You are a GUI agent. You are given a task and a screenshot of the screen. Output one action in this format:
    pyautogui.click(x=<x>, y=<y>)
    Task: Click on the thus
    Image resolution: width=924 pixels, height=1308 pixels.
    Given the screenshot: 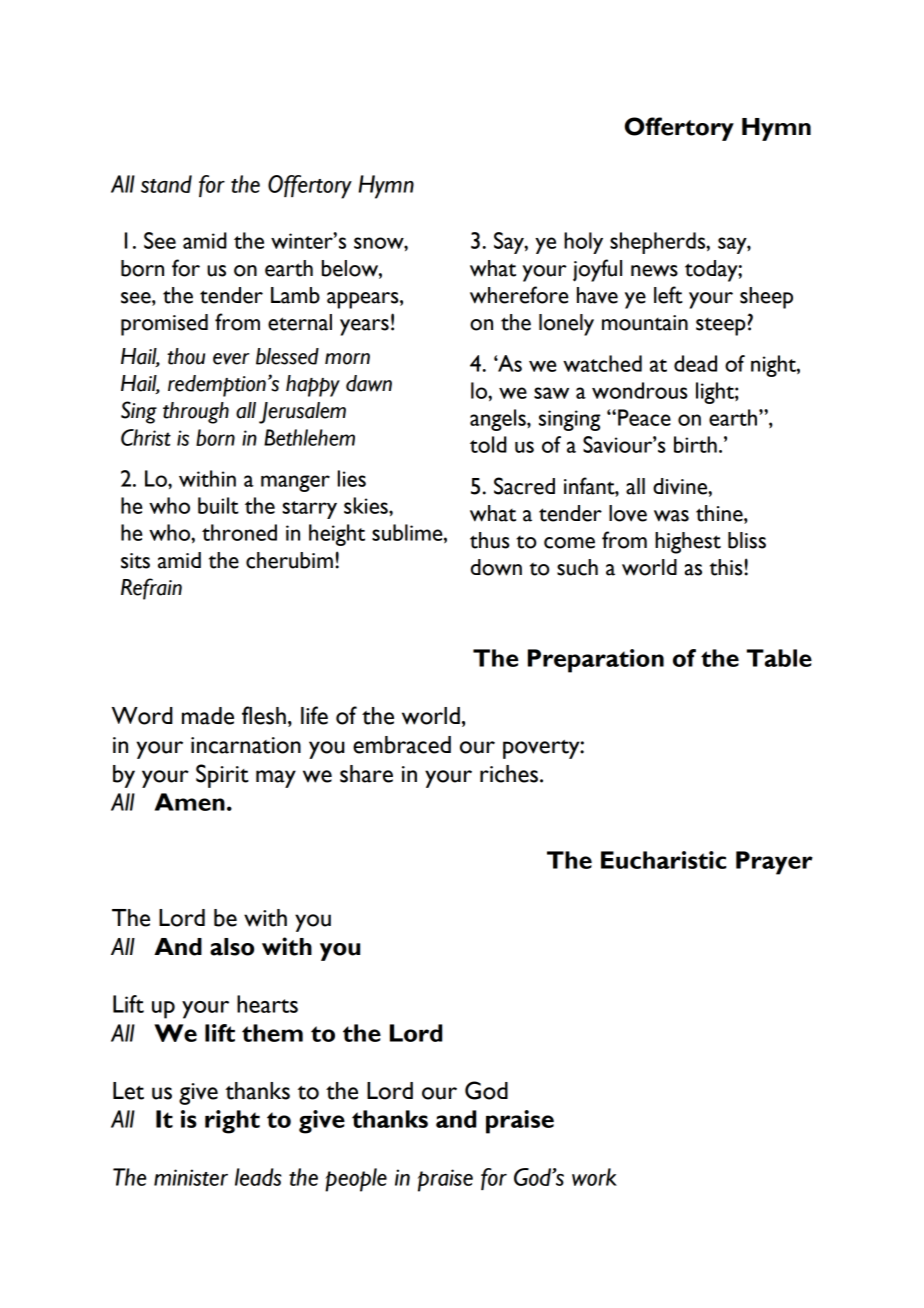 What is the action you would take?
    pyautogui.click(x=490, y=540)
